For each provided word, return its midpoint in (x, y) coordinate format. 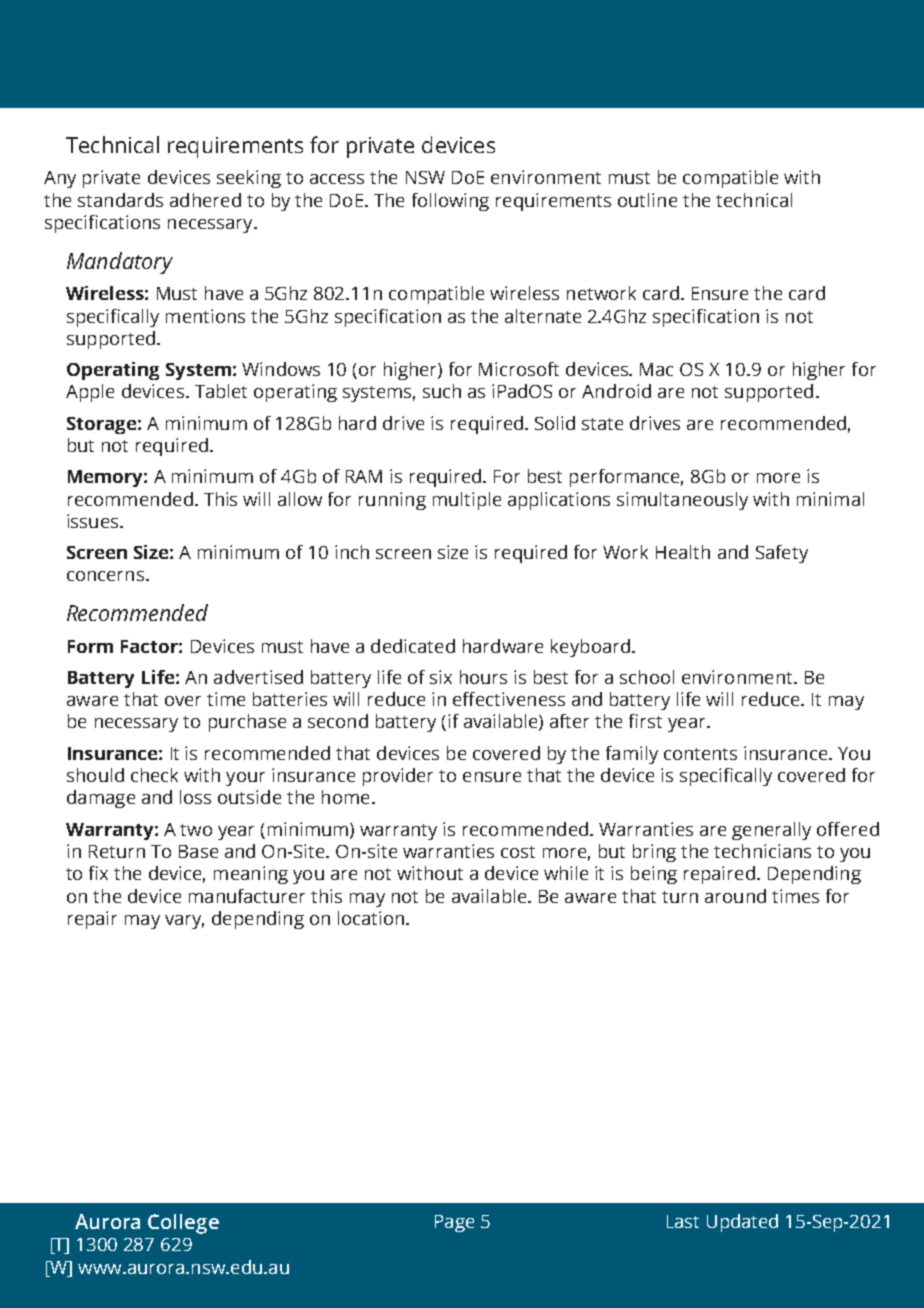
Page (454, 1223)
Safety (782, 554)
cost (518, 852)
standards (120, 200)
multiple (467, 501)
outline (647, 200)
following (450, 202)
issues (94, 521)
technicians (762, 851)
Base (198, 851)
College (183, 1224)
